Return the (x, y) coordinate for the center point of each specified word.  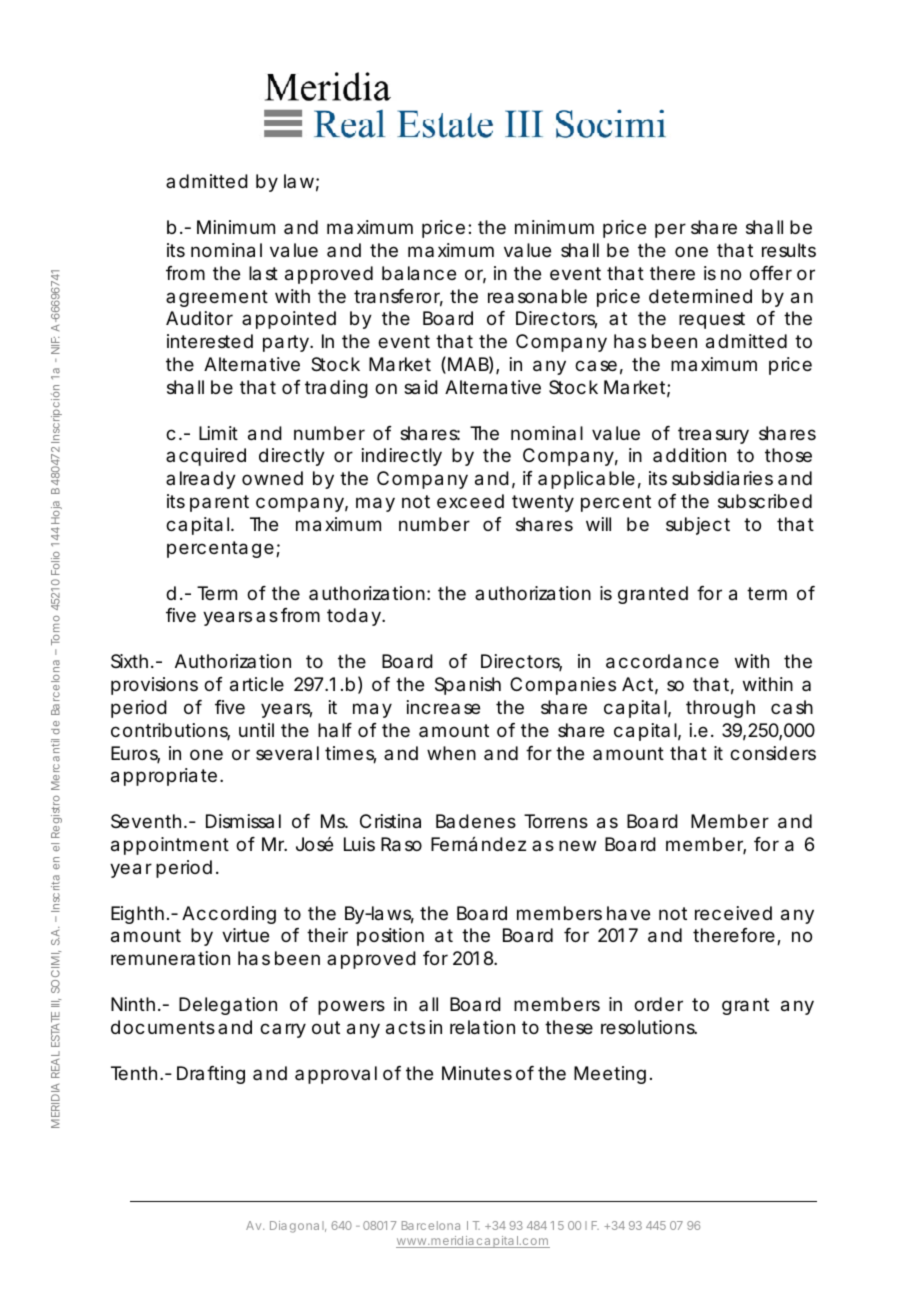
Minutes (477, 1073)
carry (283, 1030)
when (451, 753)
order (658, 1004)
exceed (470, 501)
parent (219, 503)
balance (419, 273)
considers (773, 753)
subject (698, 526)
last (263, 273)
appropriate (164, 777)
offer (771, 273)
